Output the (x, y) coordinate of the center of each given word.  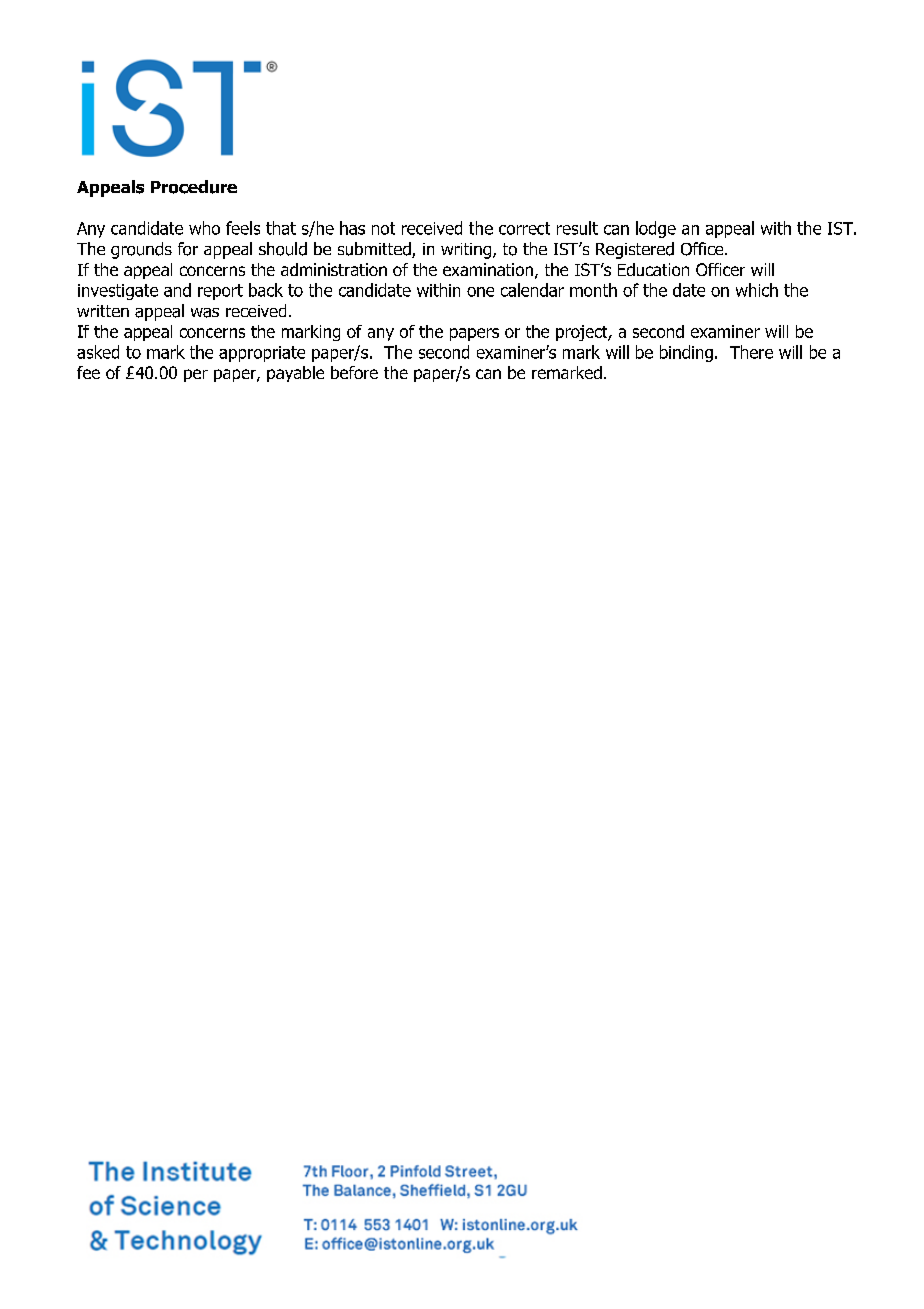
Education (653, 269)
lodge (656, 229)
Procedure (194, 187)
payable (295, 374)
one (480, 292)
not (383, 228)
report (220, 292)
